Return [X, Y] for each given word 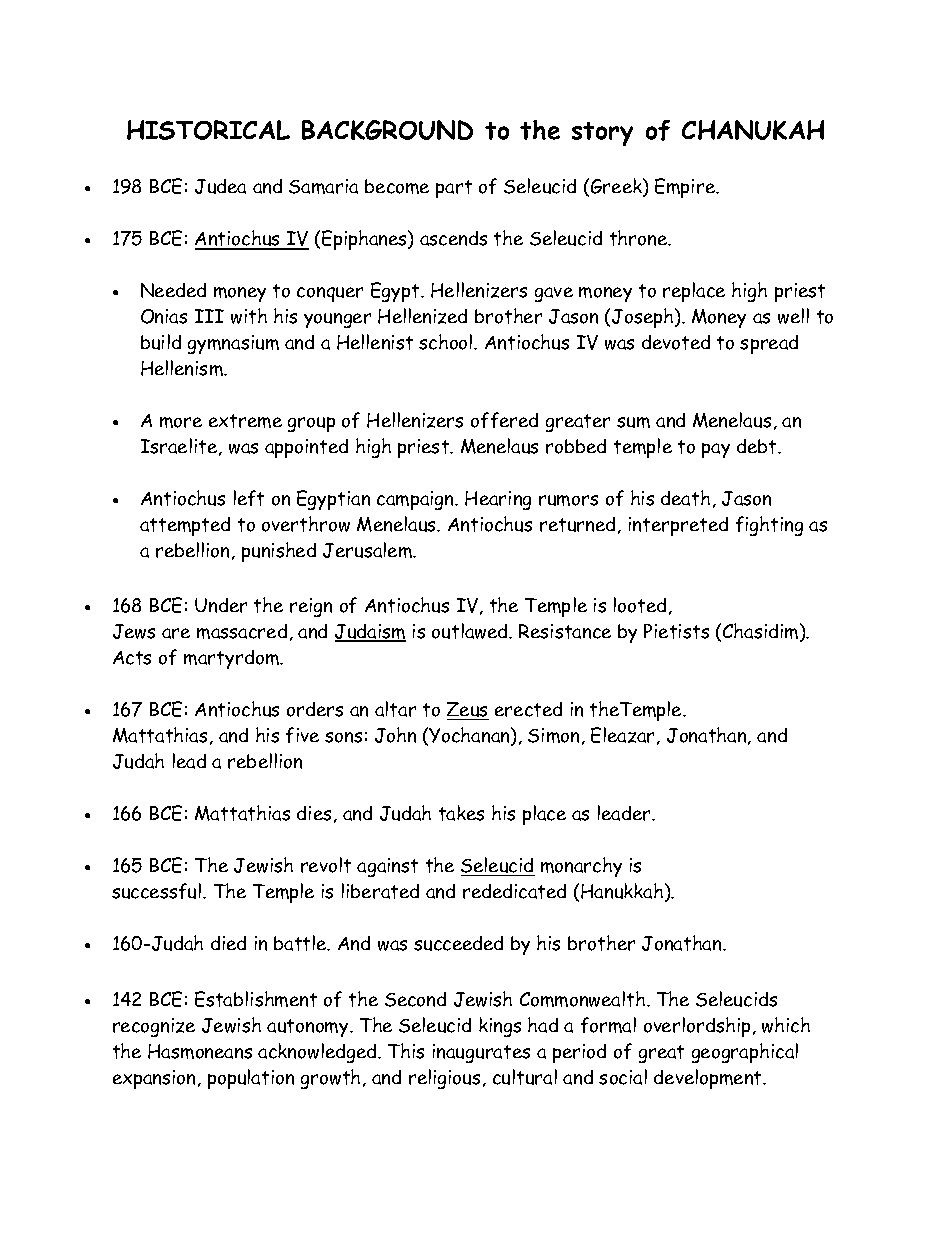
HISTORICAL [208, 130]
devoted [676, 342]
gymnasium [233, 344]
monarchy [581, 867]
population [251, 1079]
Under [221, 605]
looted [640, 605]
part [454, 189]
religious [444, 1079]
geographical [745, 1053]
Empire [686, 188]
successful [158, 891]
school [447, 342]
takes [461, 813]
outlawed [471, 631]
